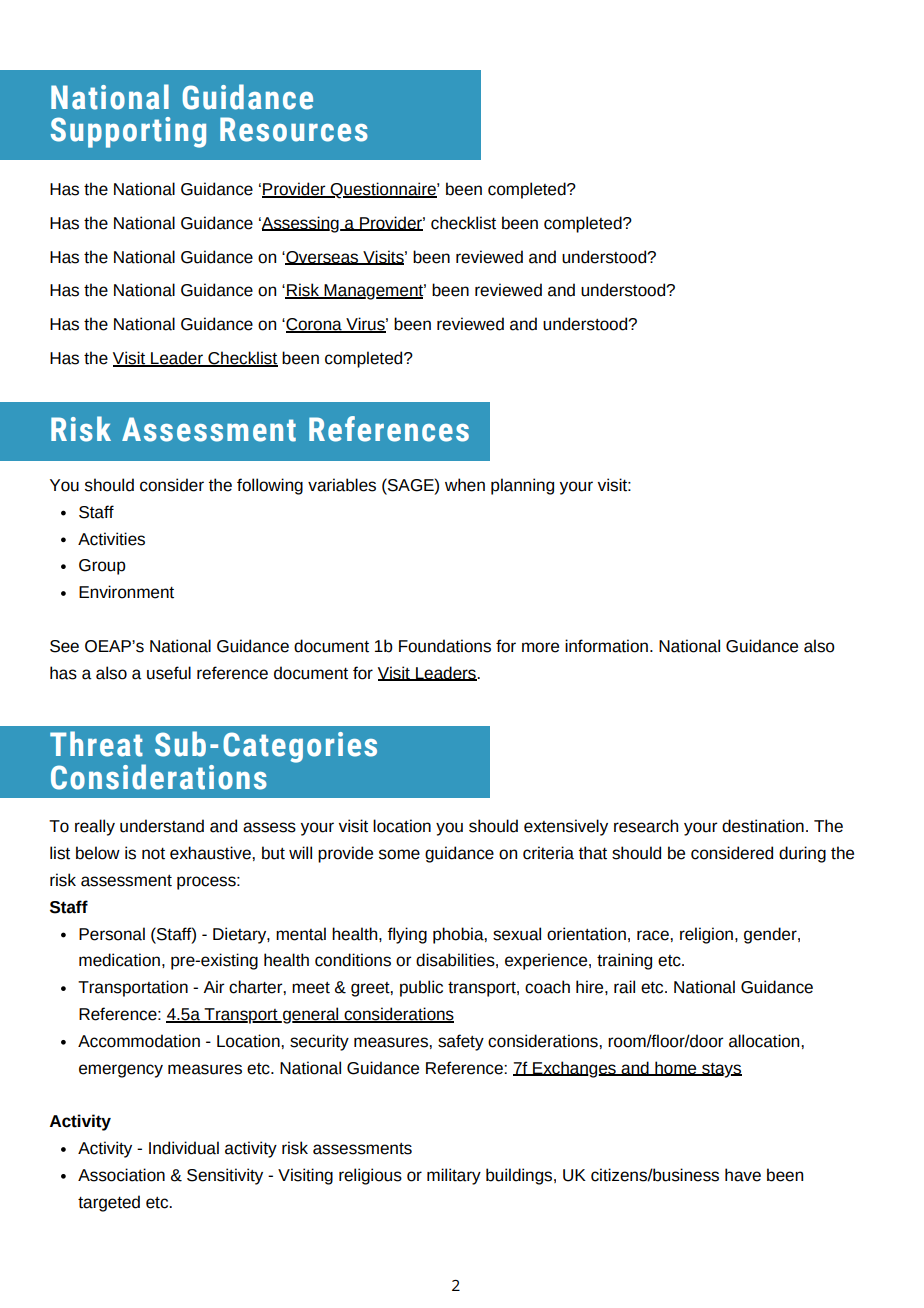  What do you see at coordinates (128, 132) in the page?
I see `Supporting` at bounding box center [128, 132].
